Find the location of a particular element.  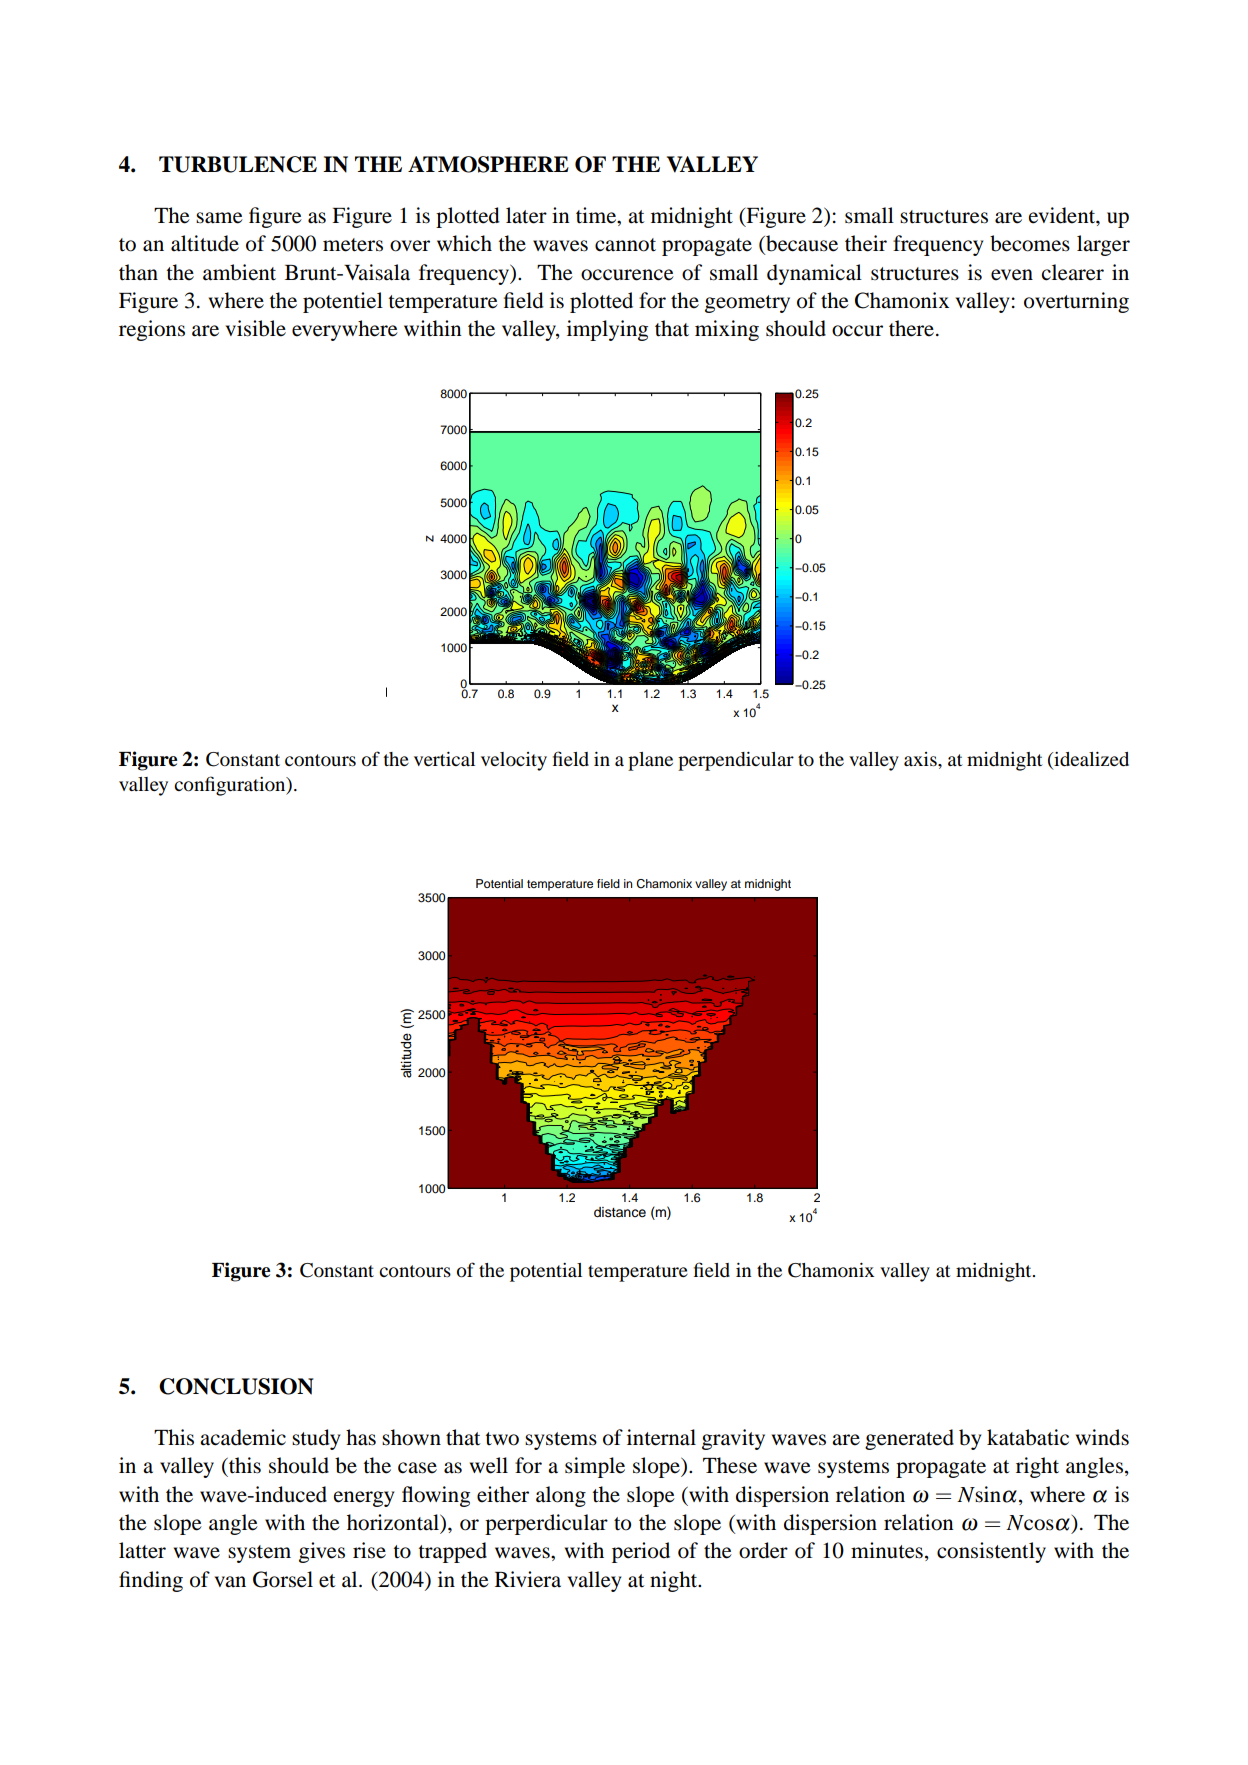

time is located at coordinates (597, 215).
